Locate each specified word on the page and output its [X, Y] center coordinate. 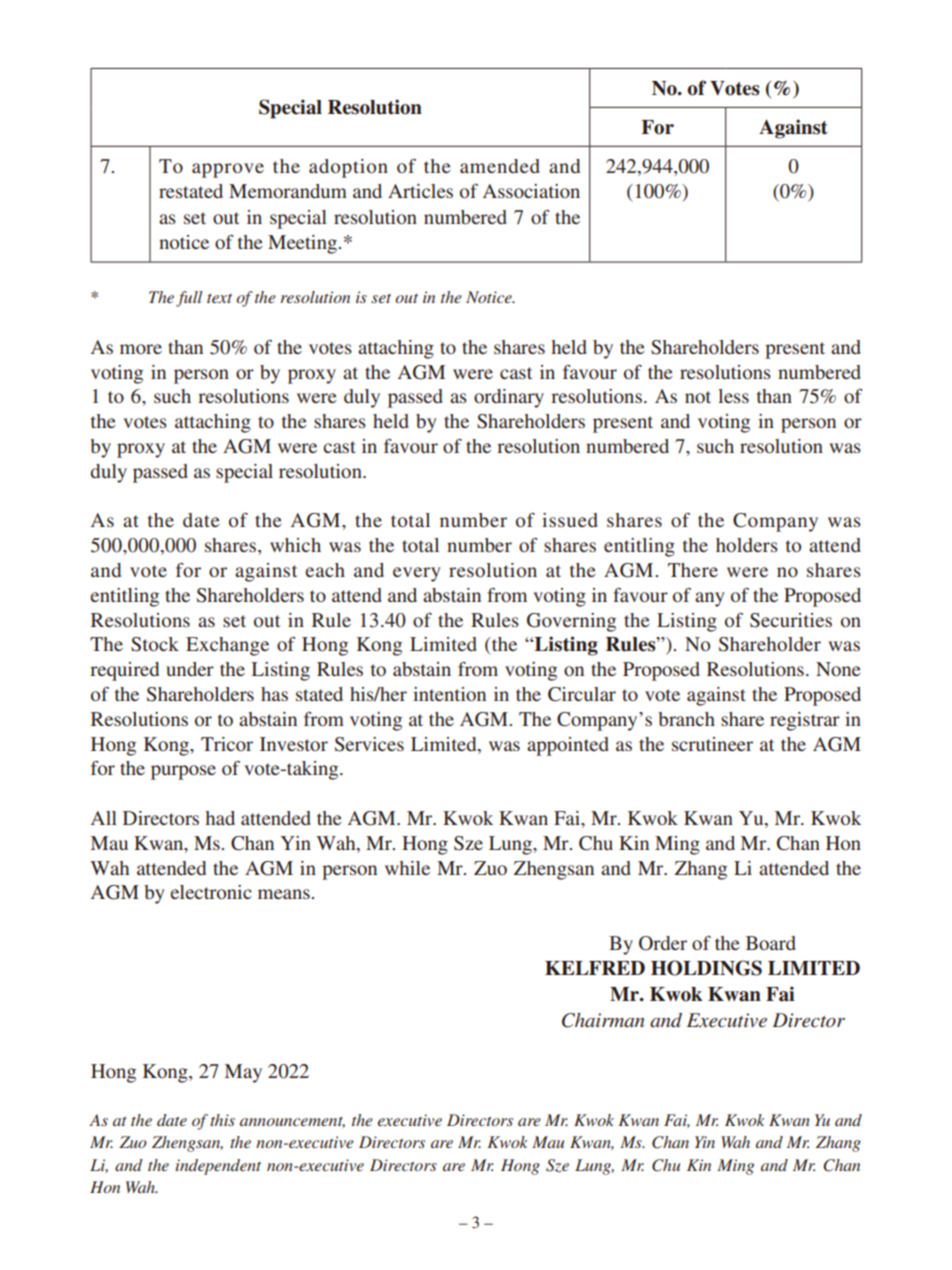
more [141, 349]
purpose [183, 772]
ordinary [509, 398]
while [407, 868]
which [295, 545]
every [417, 574]
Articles [420, 191]
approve [228, 170]
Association [531, 191]
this [222, 1120]
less [733, 396]
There [693, 570]
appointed [568, 746]
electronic [211, 892]
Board [771, 943]
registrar [805, 721]
